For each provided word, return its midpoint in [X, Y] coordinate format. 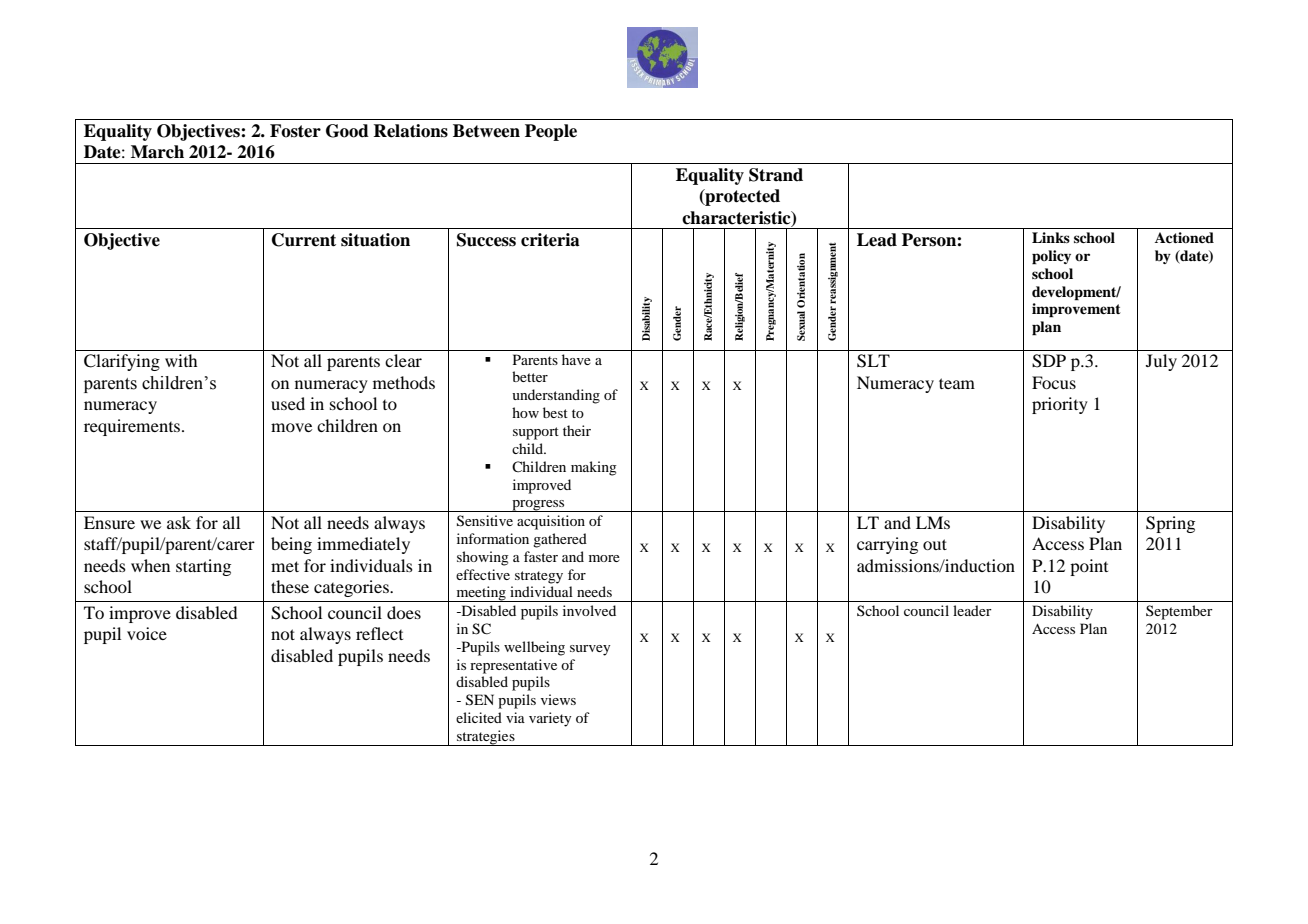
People [551, 132]
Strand [776, 175]
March [157, 152]
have [576, 359]
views [558, 699]
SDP [1049, 361]
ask [179, 522]
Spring [1170, 524]
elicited [479, 717]
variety [550, 719]
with [181, 360]
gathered [560, 540]
